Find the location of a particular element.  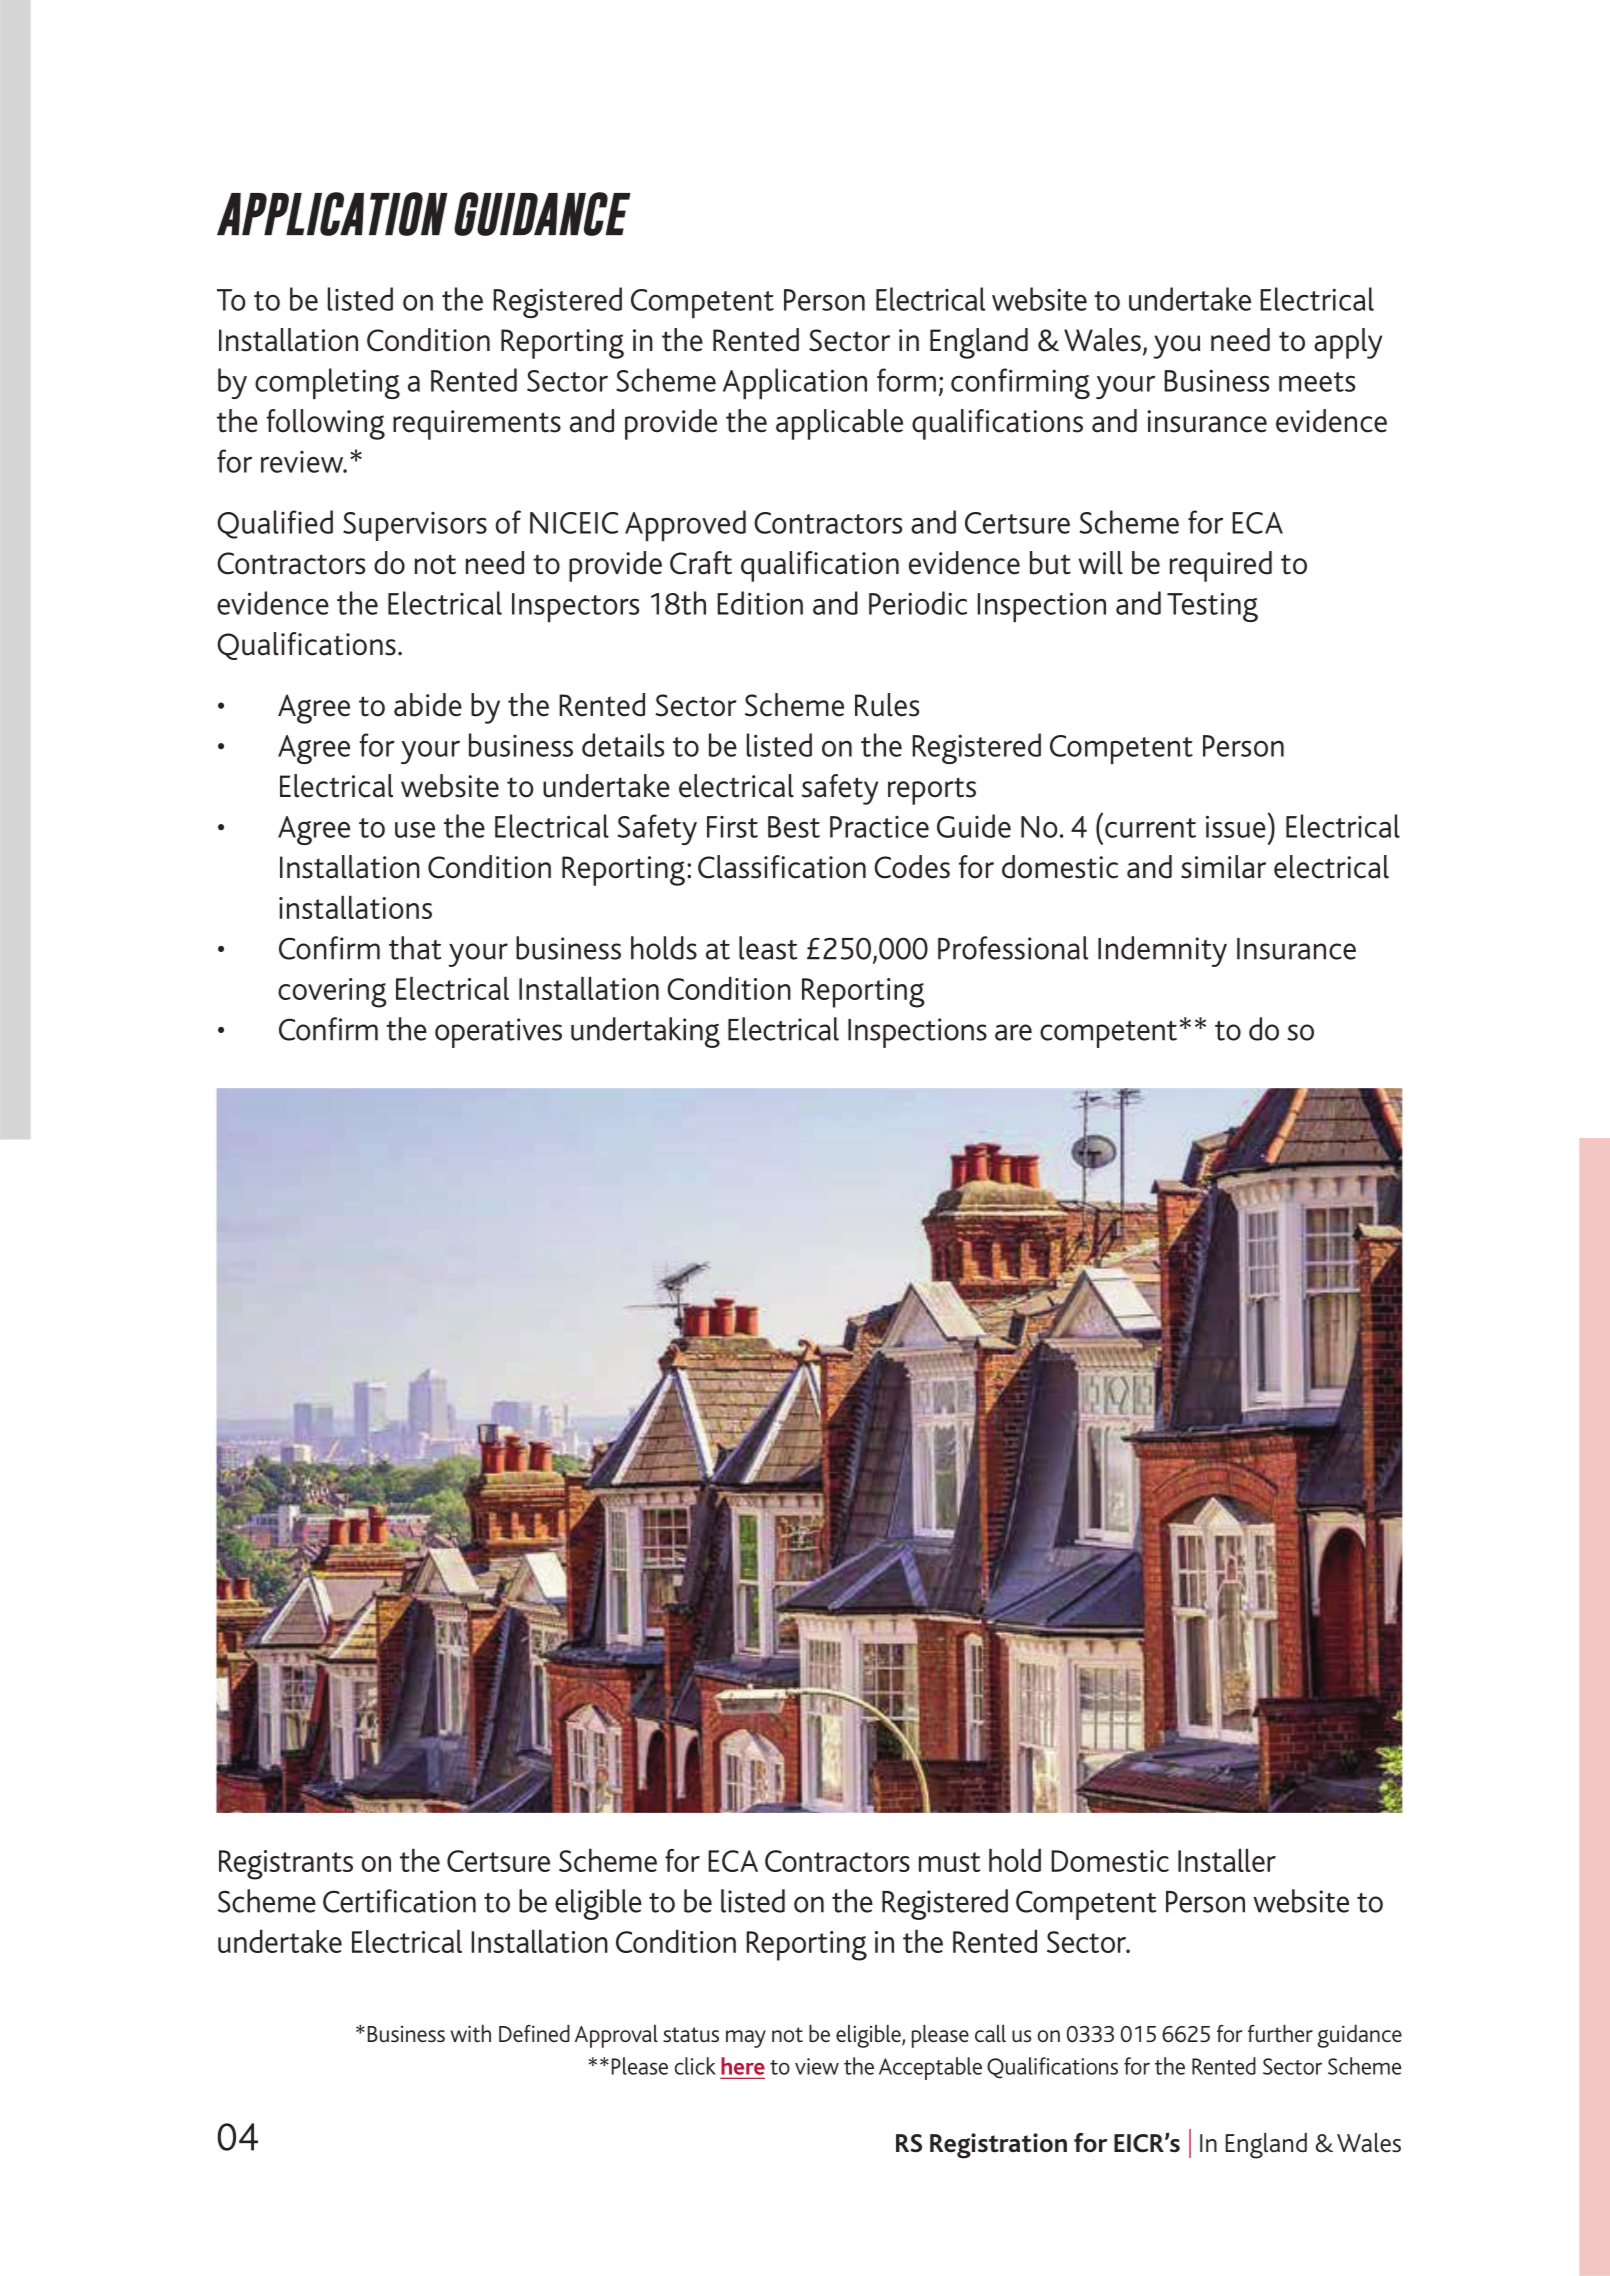

with is located at coordinates (470, 2033).
